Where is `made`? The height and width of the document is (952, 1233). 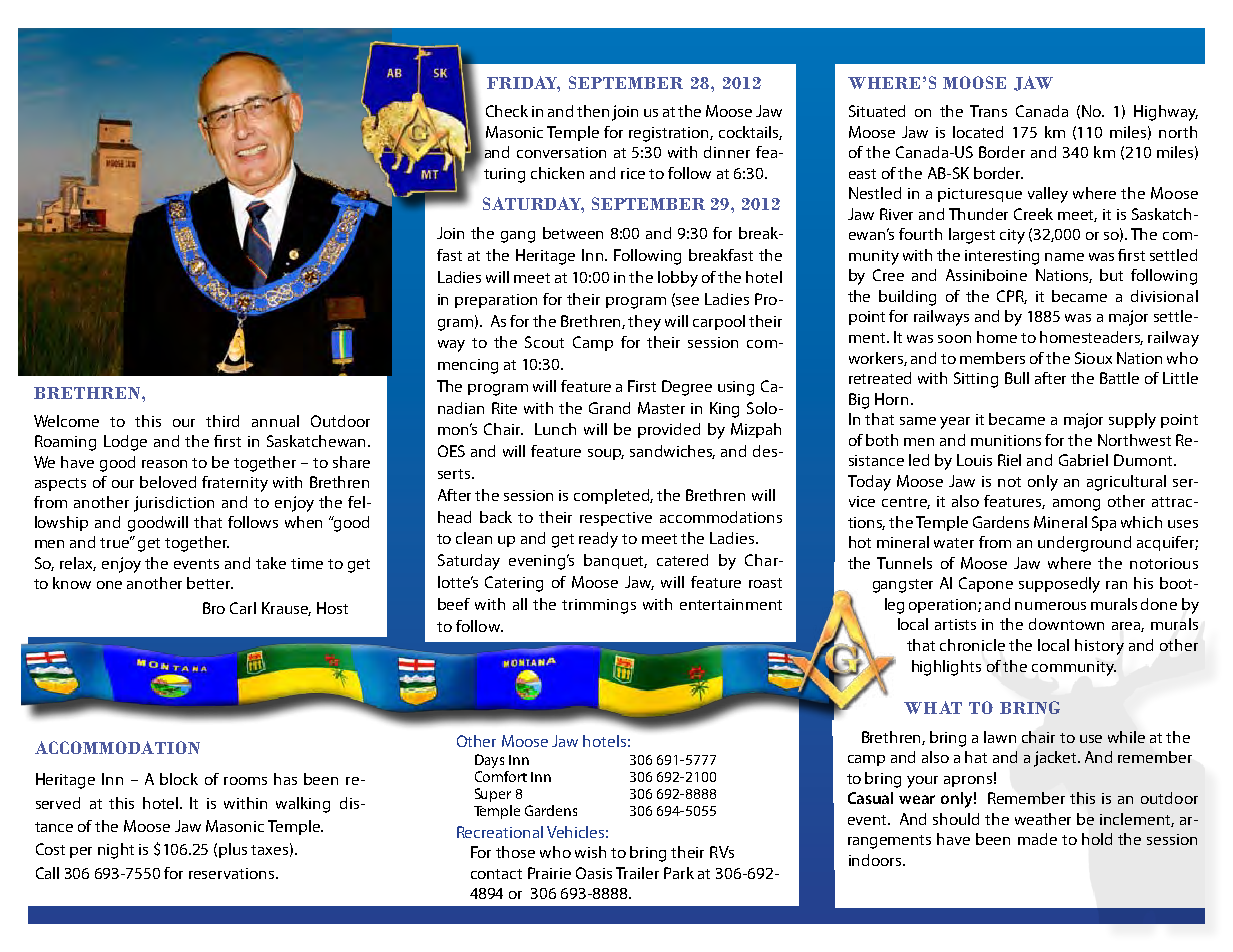
made is located at coordinates (1037, 839).
